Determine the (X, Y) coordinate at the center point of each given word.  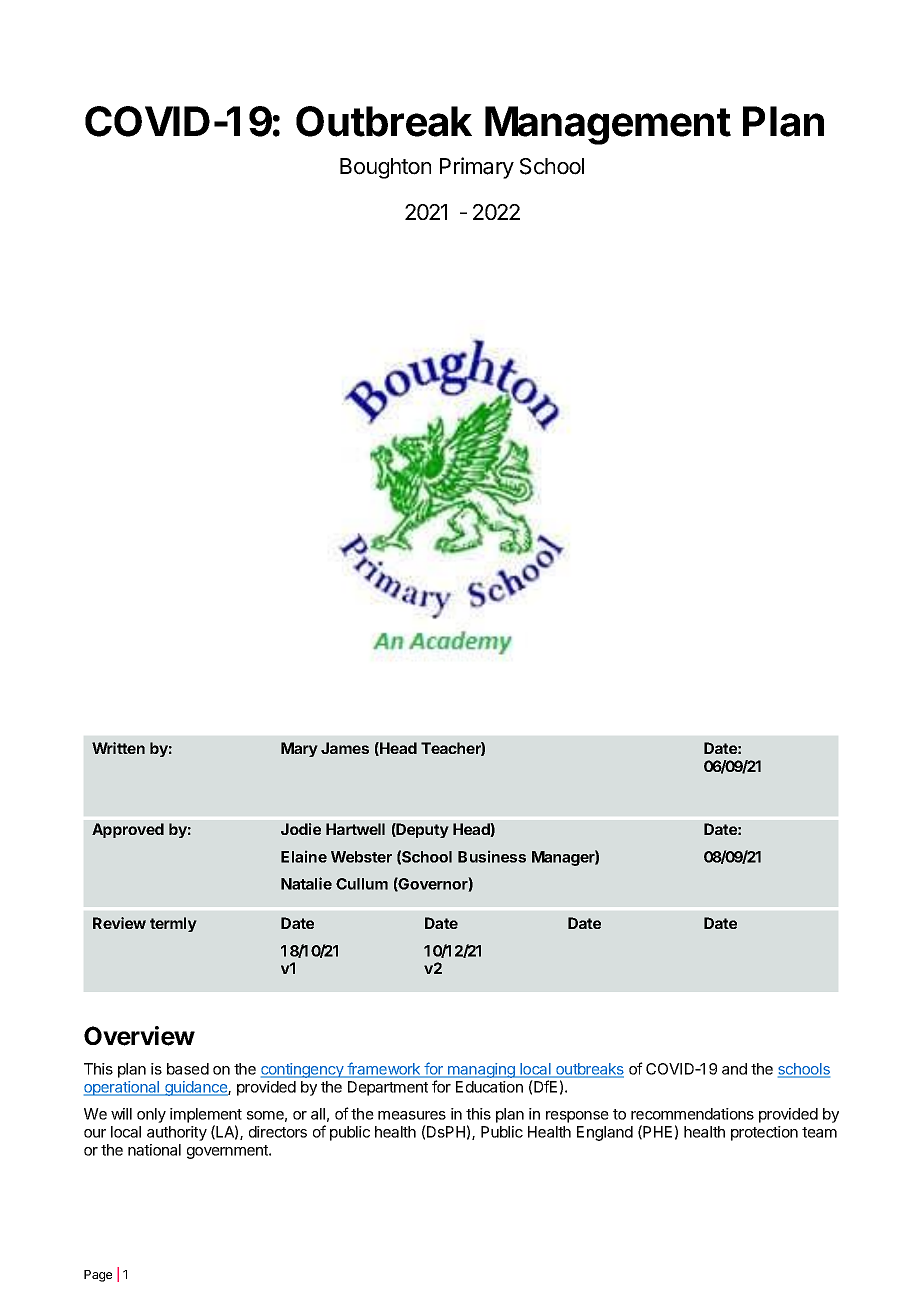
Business (492, 856)
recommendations (692, 1114)
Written (118, 748)
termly (173, 924)
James (345, 748)
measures (412, 1115)
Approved (128, 830)
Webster (361, 857)
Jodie (301, 829)
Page (98, 1276)
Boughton (385, 168)
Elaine (304, 856)
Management (608, 125)
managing (481, 1070)
